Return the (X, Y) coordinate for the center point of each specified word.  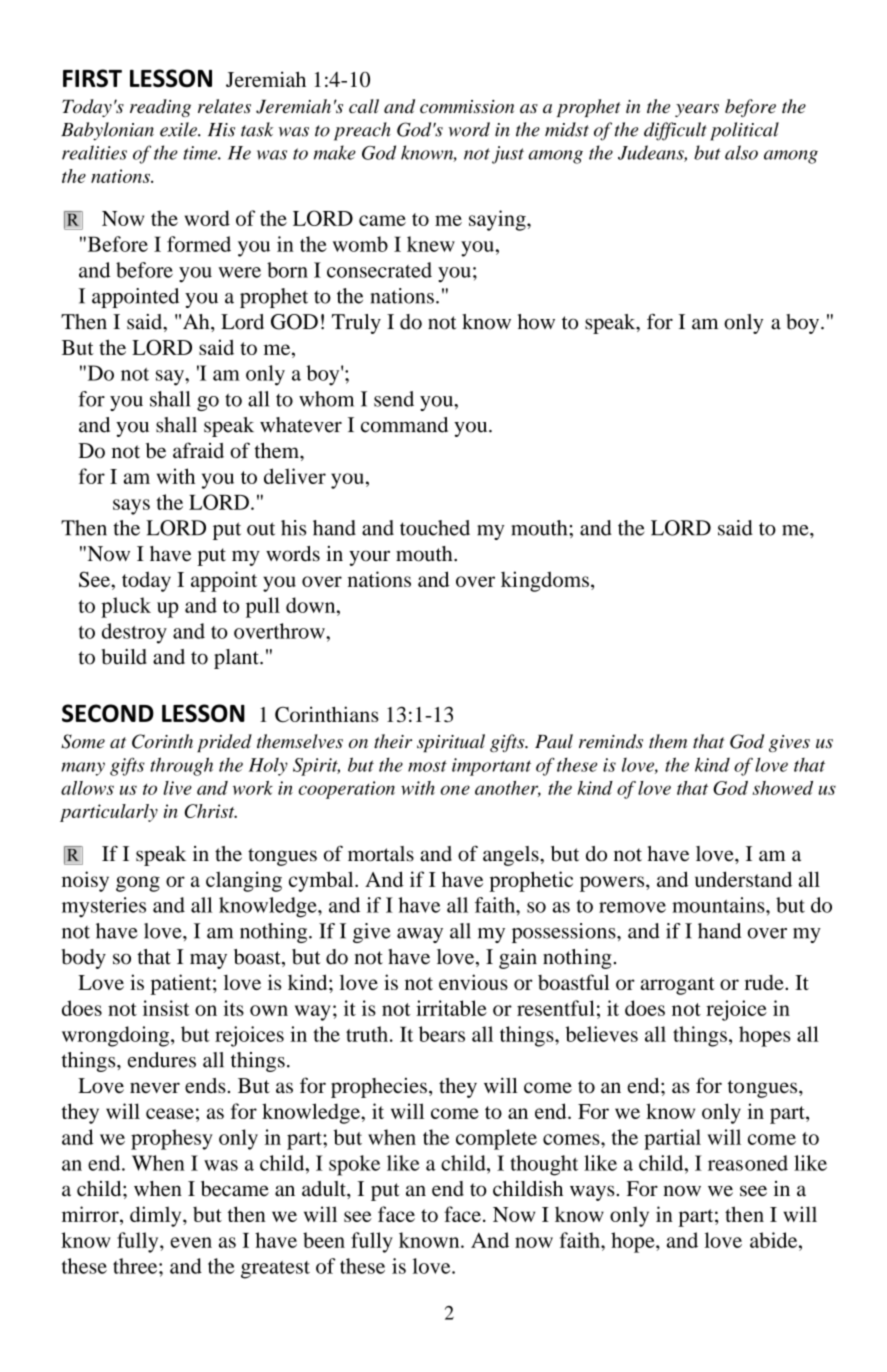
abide (775, 1240)
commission (467, 107)
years (697, 110)
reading (160, 108)
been (324, 1240)
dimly (157, 1216)
